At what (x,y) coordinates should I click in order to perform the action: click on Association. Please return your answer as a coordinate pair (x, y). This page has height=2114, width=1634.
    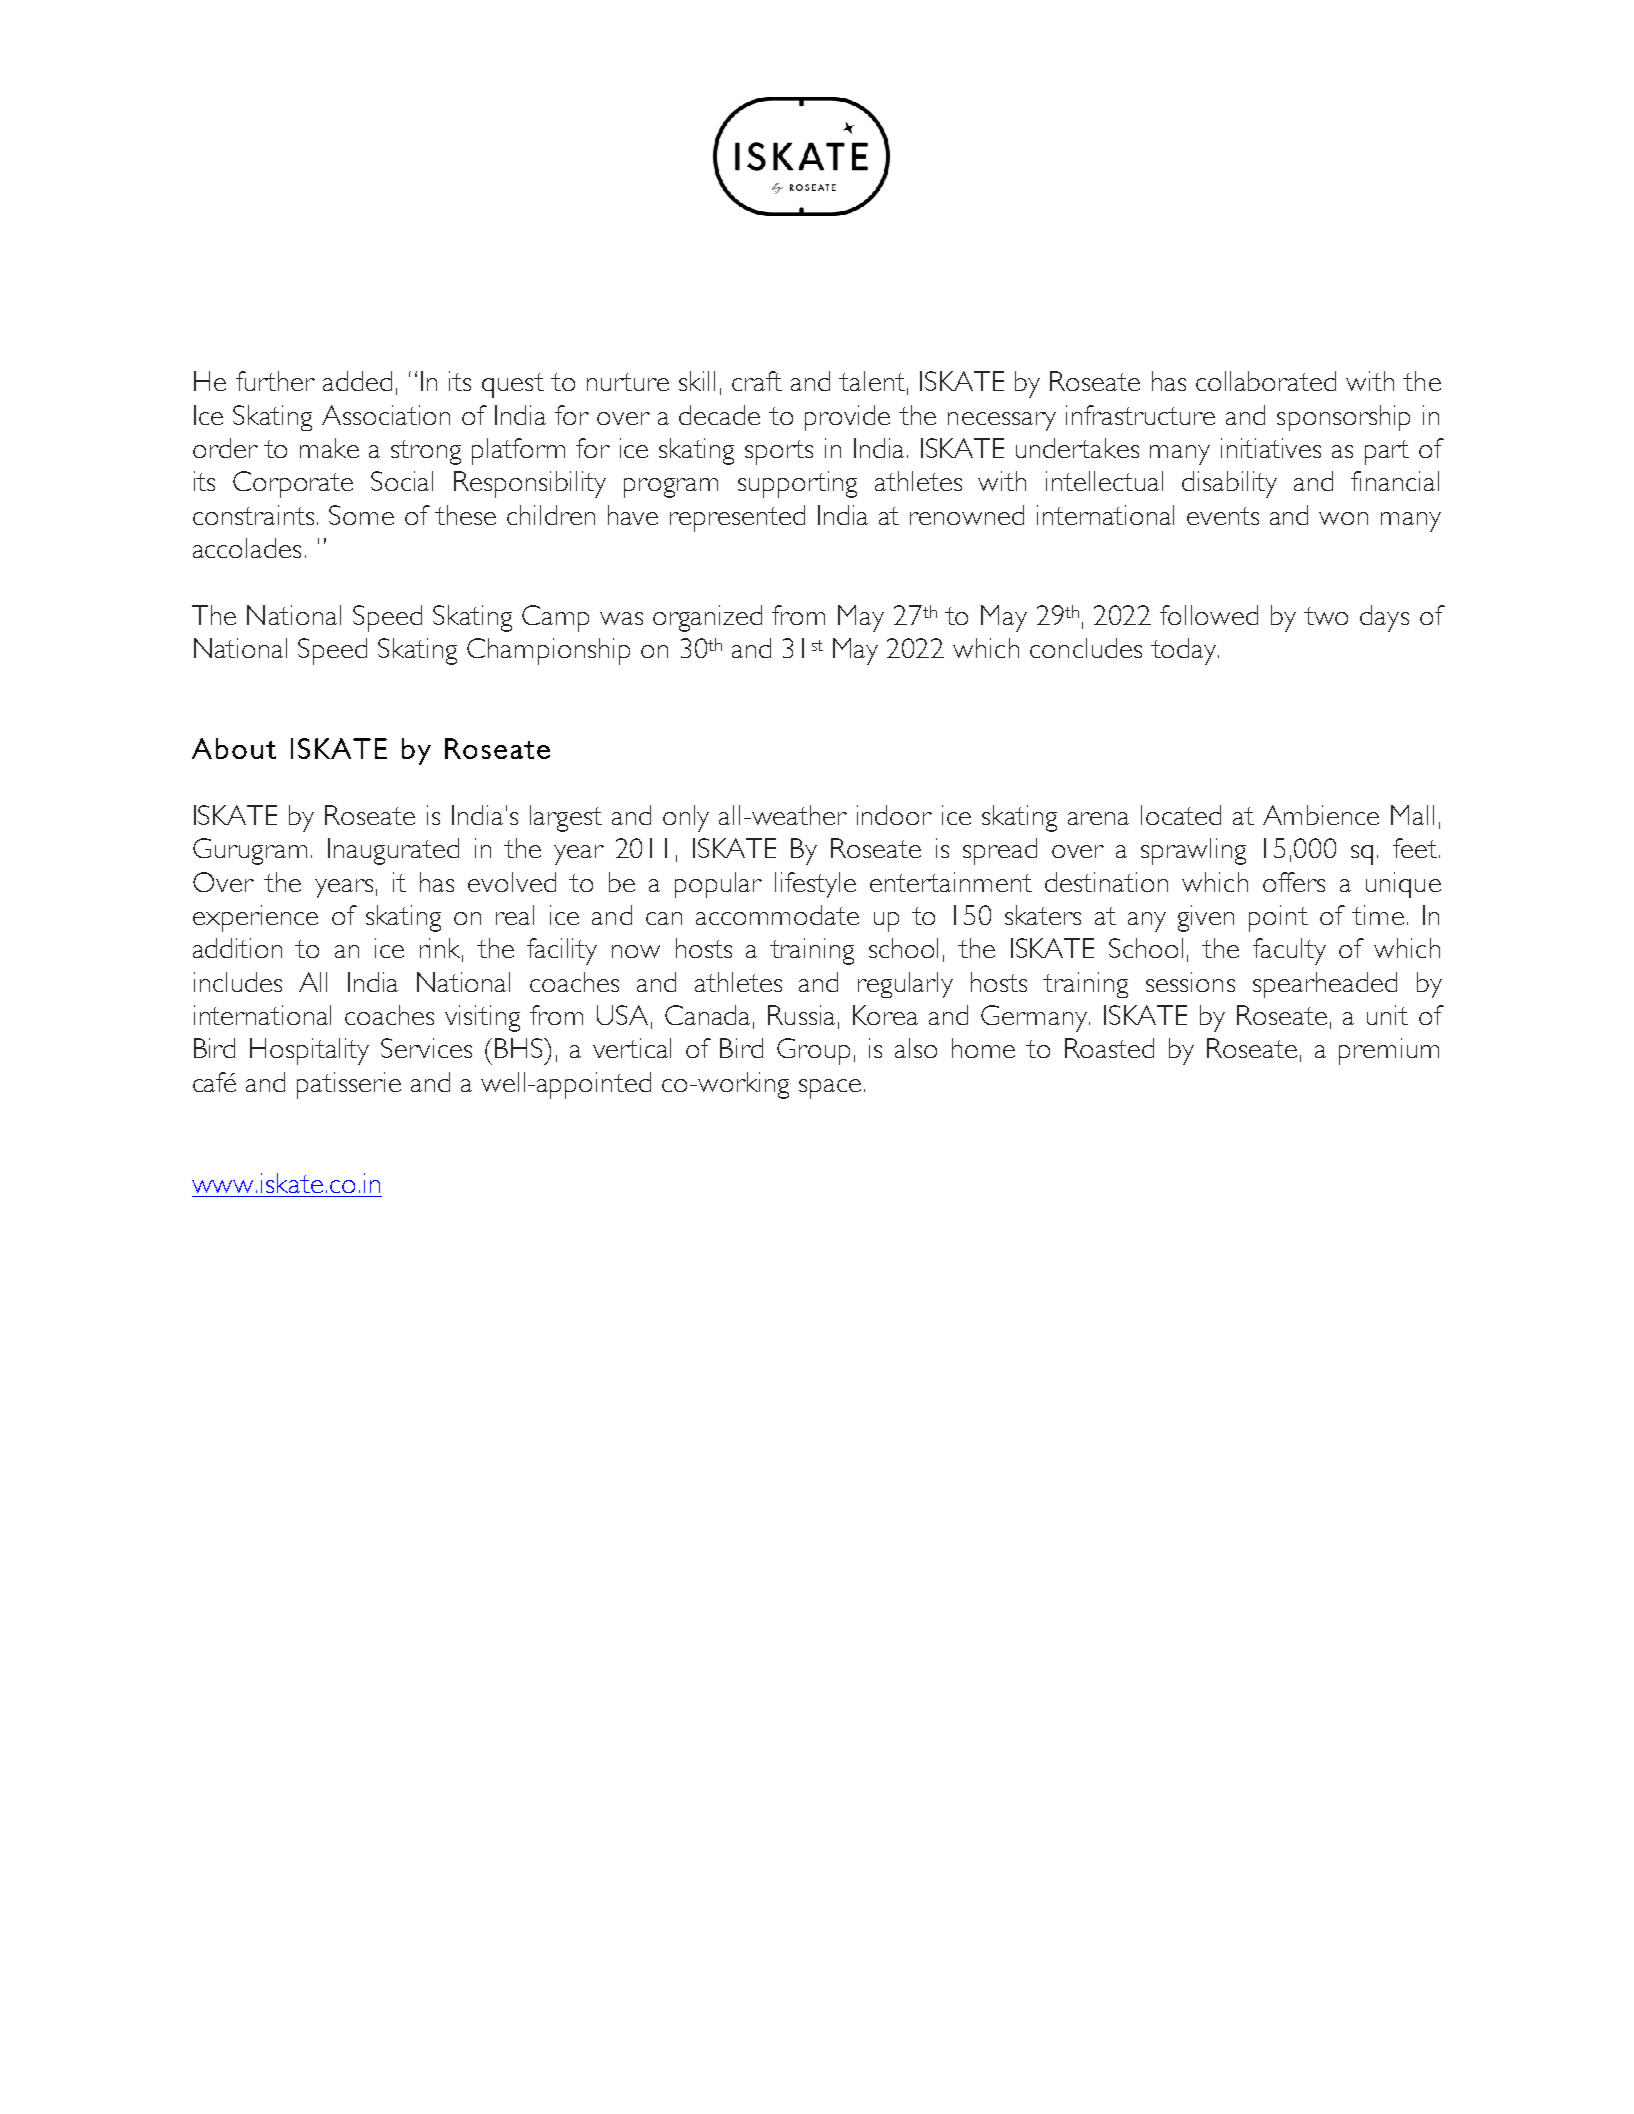
    Looking at the image, I should click on (386, 415).
